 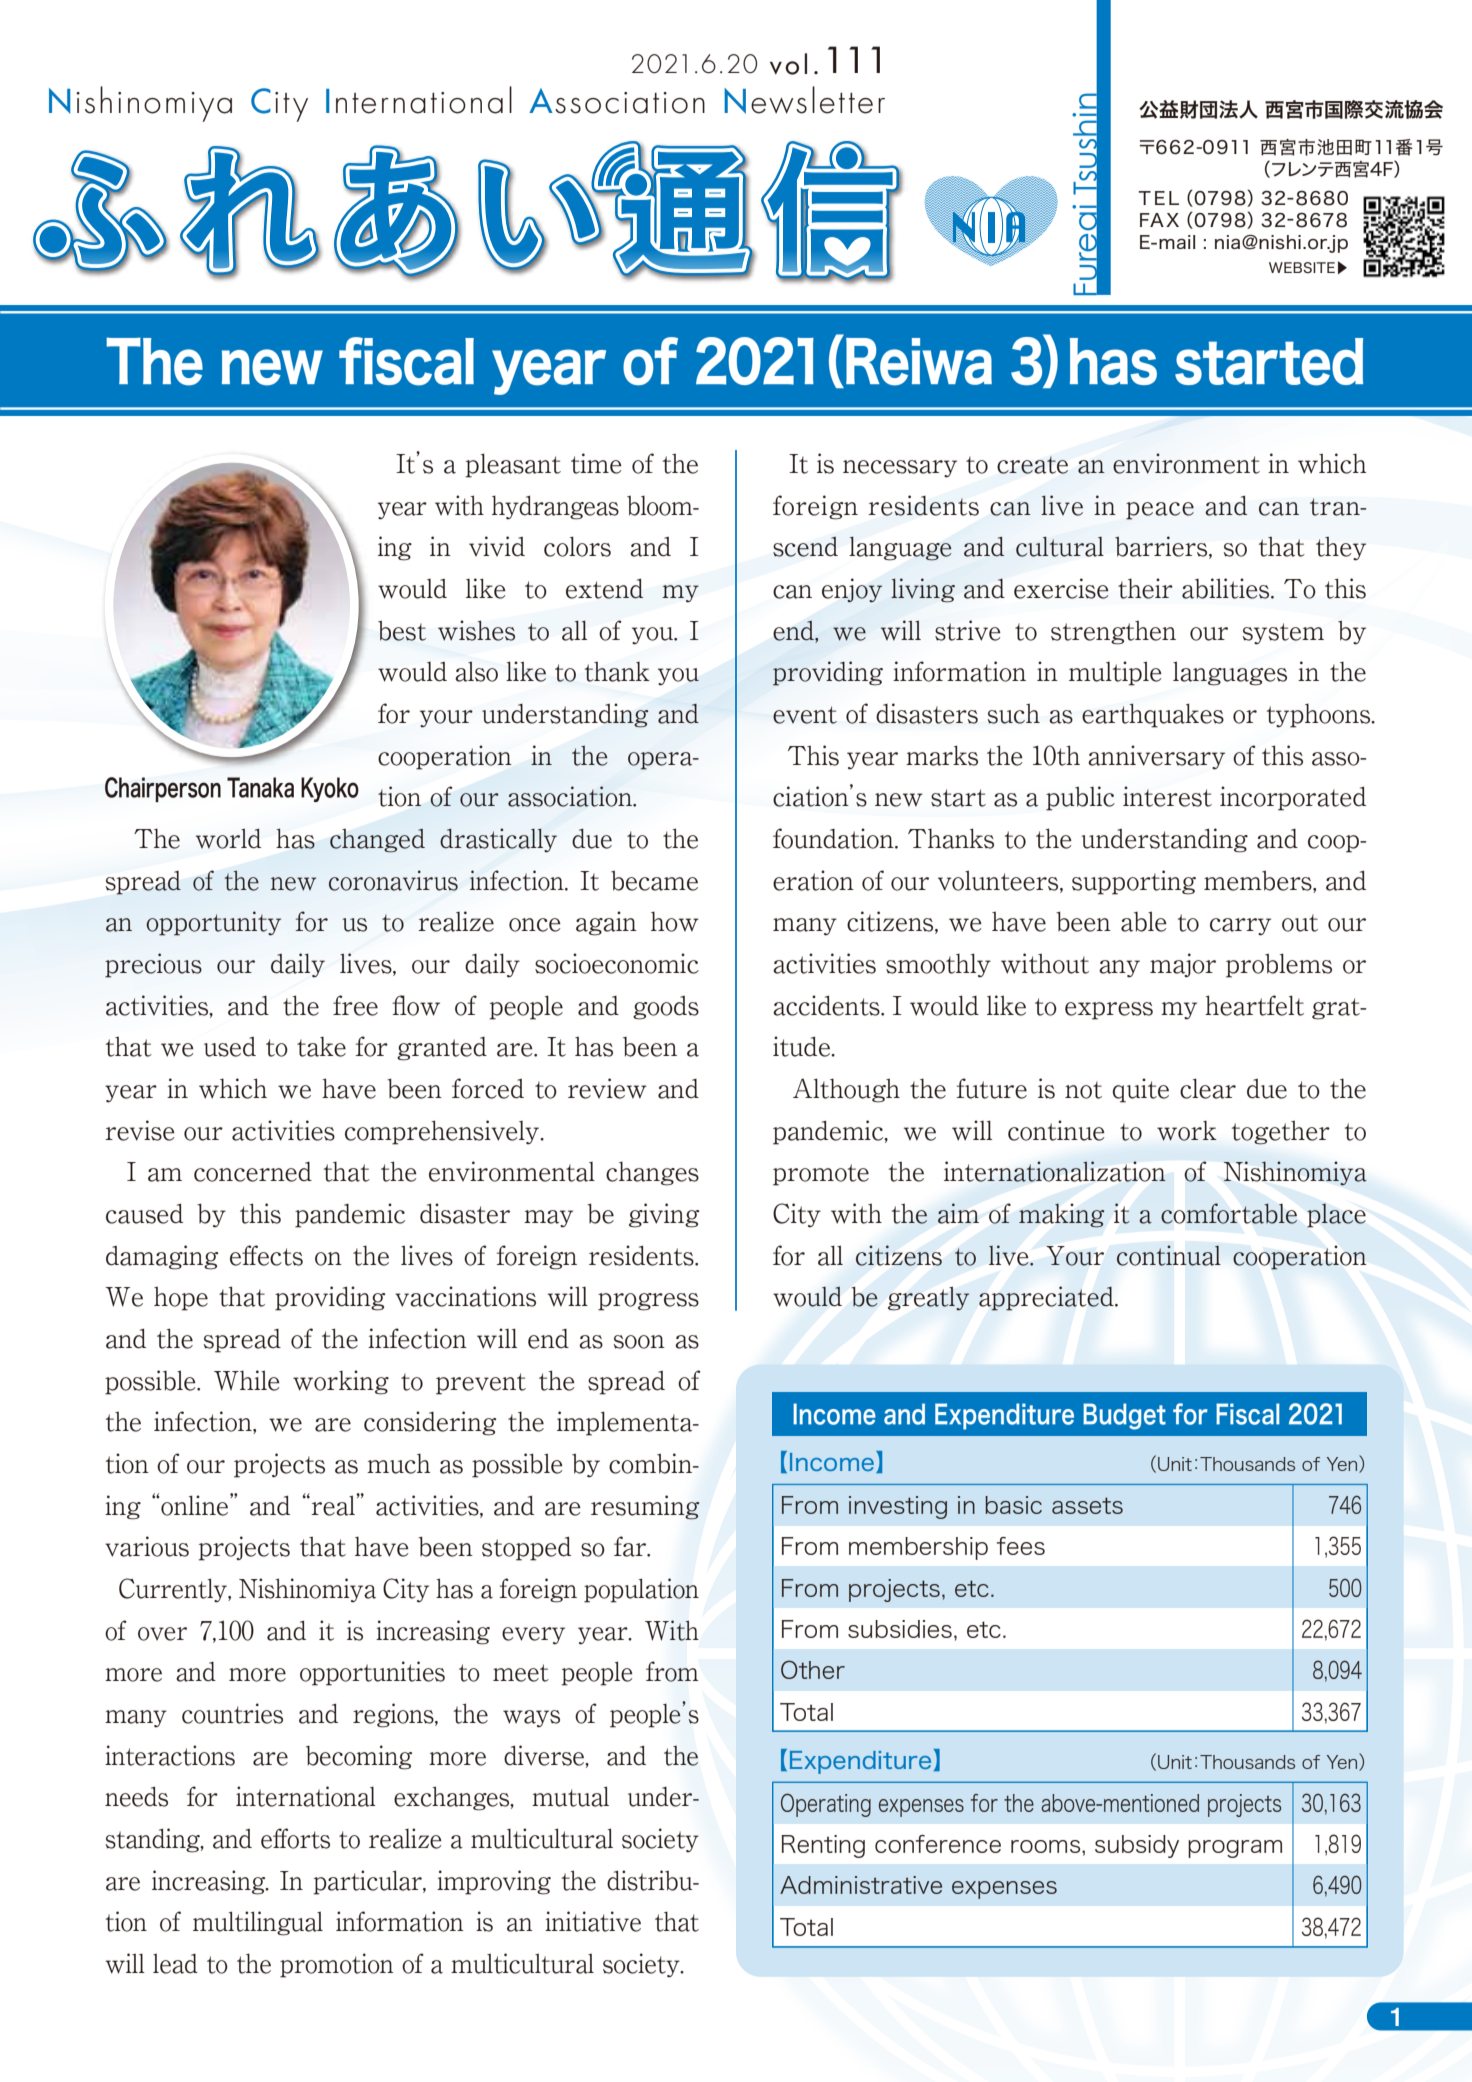 I want to click on WEBSITE, so click(x=1302, y=267).
